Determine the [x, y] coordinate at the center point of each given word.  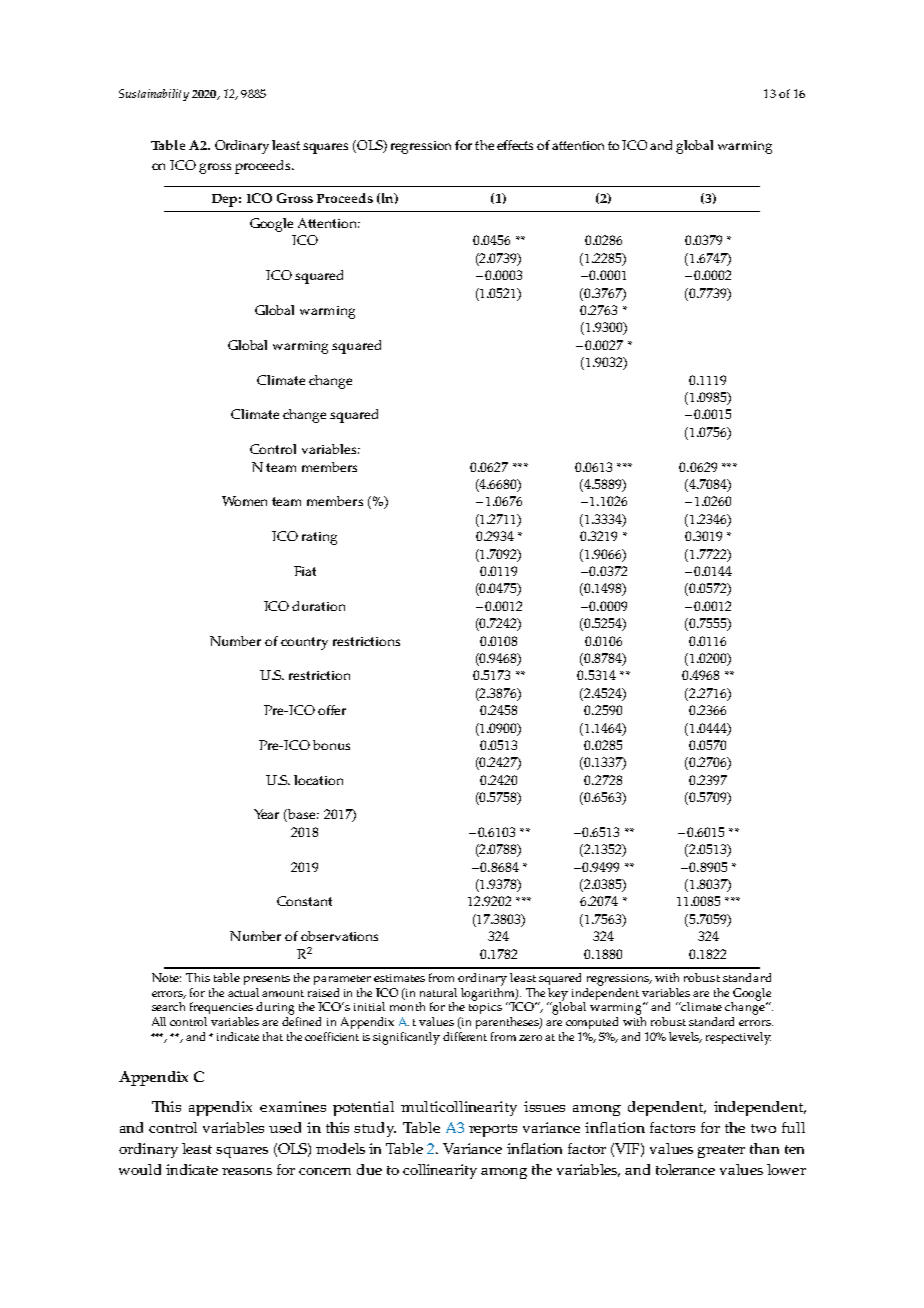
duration [318, 606]
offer [332, 710]
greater [721, 1151]
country [304, 643]
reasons [247, 1171]
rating [319, 538]
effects [515, 145]
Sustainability [154, 95]
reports [493, 1130]
